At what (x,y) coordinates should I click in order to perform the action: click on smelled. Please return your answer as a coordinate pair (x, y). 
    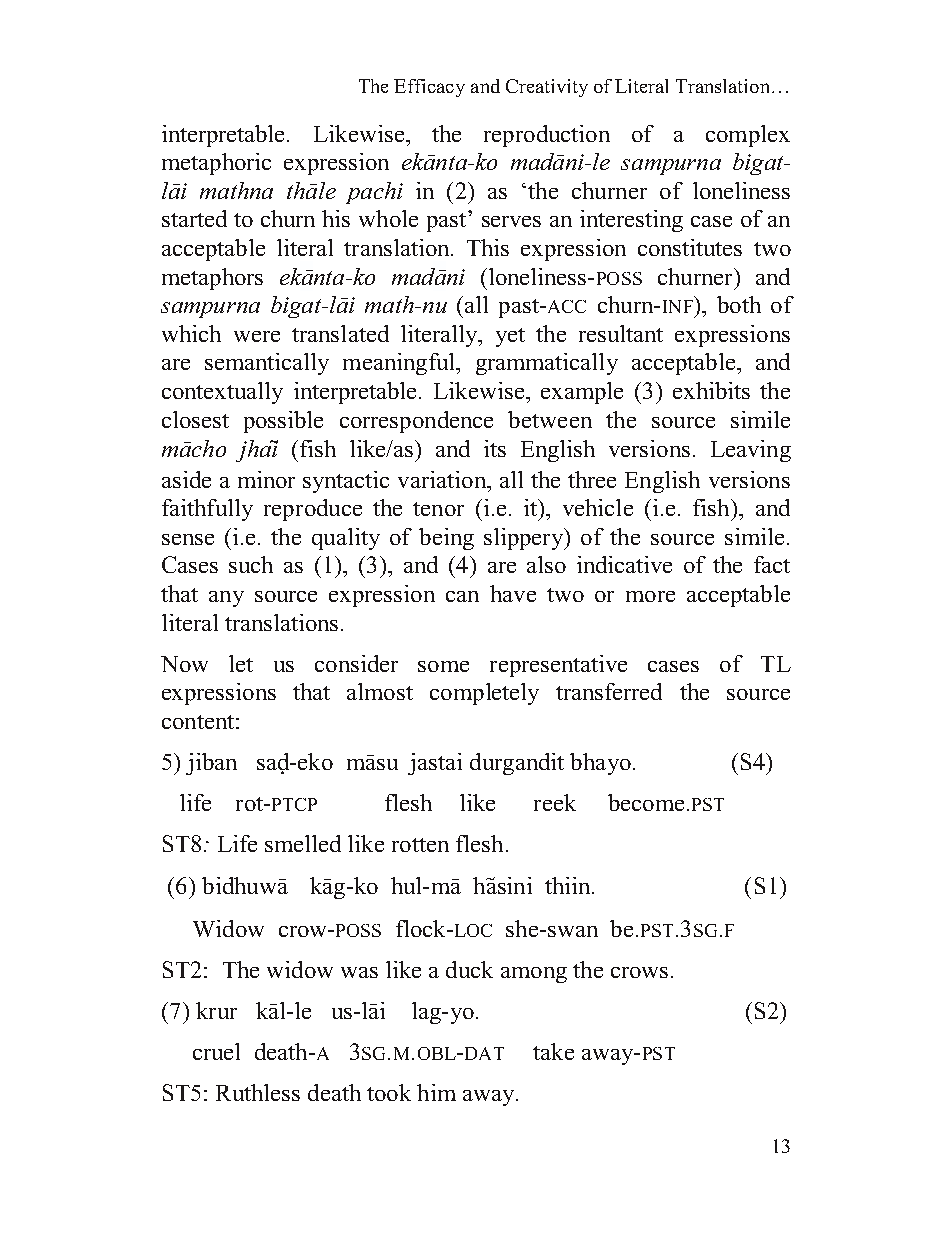
    Looking at the image, I should click on (303, 843).
